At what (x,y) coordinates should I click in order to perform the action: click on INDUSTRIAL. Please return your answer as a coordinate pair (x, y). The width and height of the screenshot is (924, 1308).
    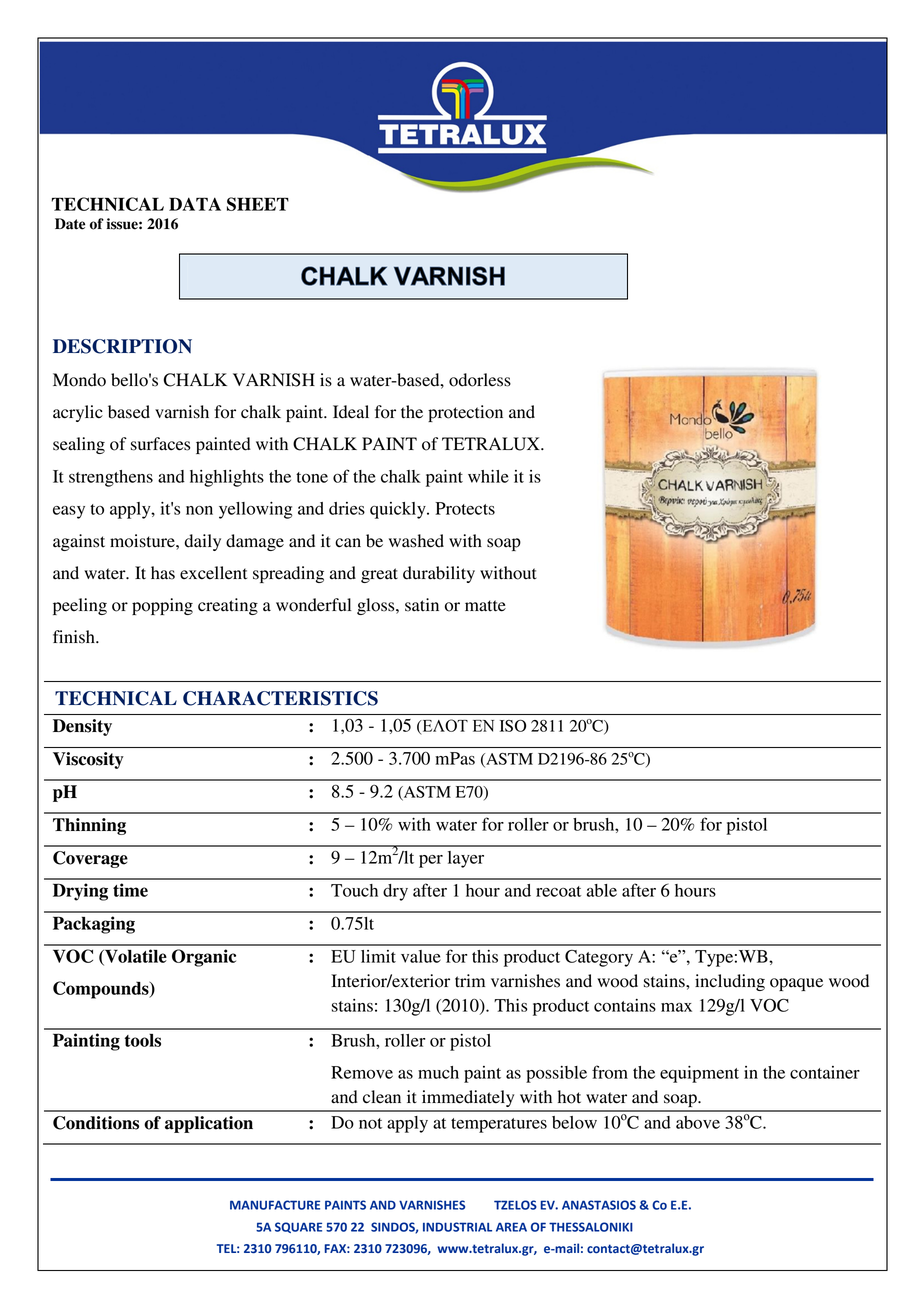
    Looking at the image, I should click on (457, 1227).
